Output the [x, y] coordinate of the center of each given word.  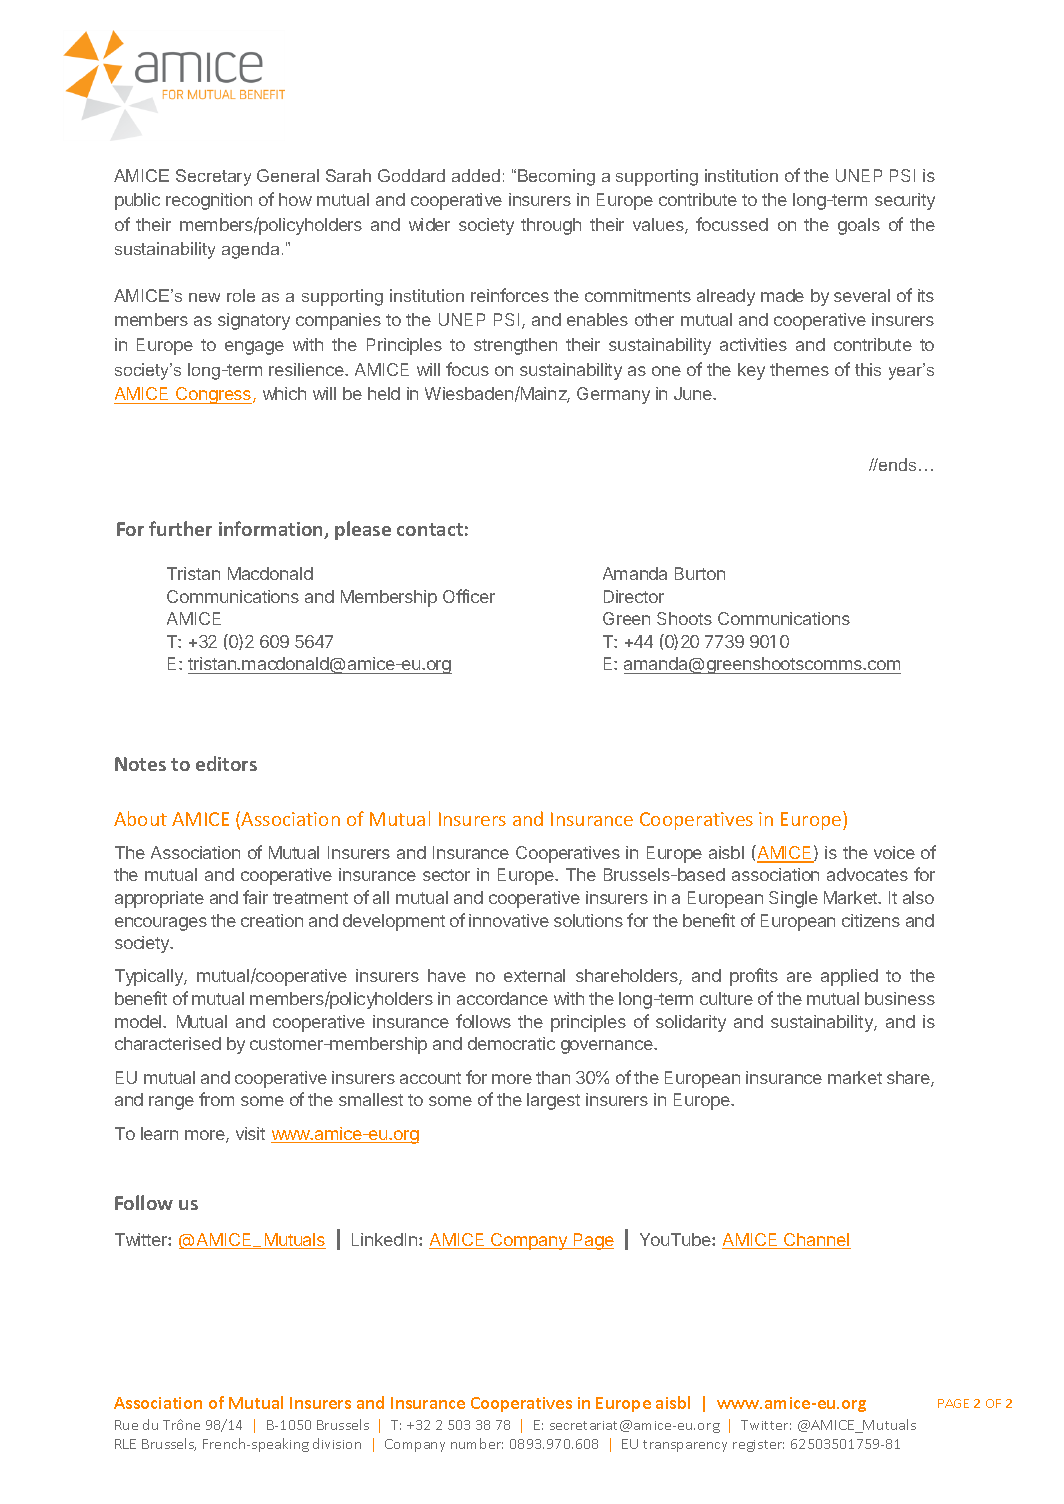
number [477, 1443]
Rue [126, 1425]
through [551, 226]
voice [894, 852]
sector [446, 875]
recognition [209, 201]
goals [859, 226]
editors [226, 763]
